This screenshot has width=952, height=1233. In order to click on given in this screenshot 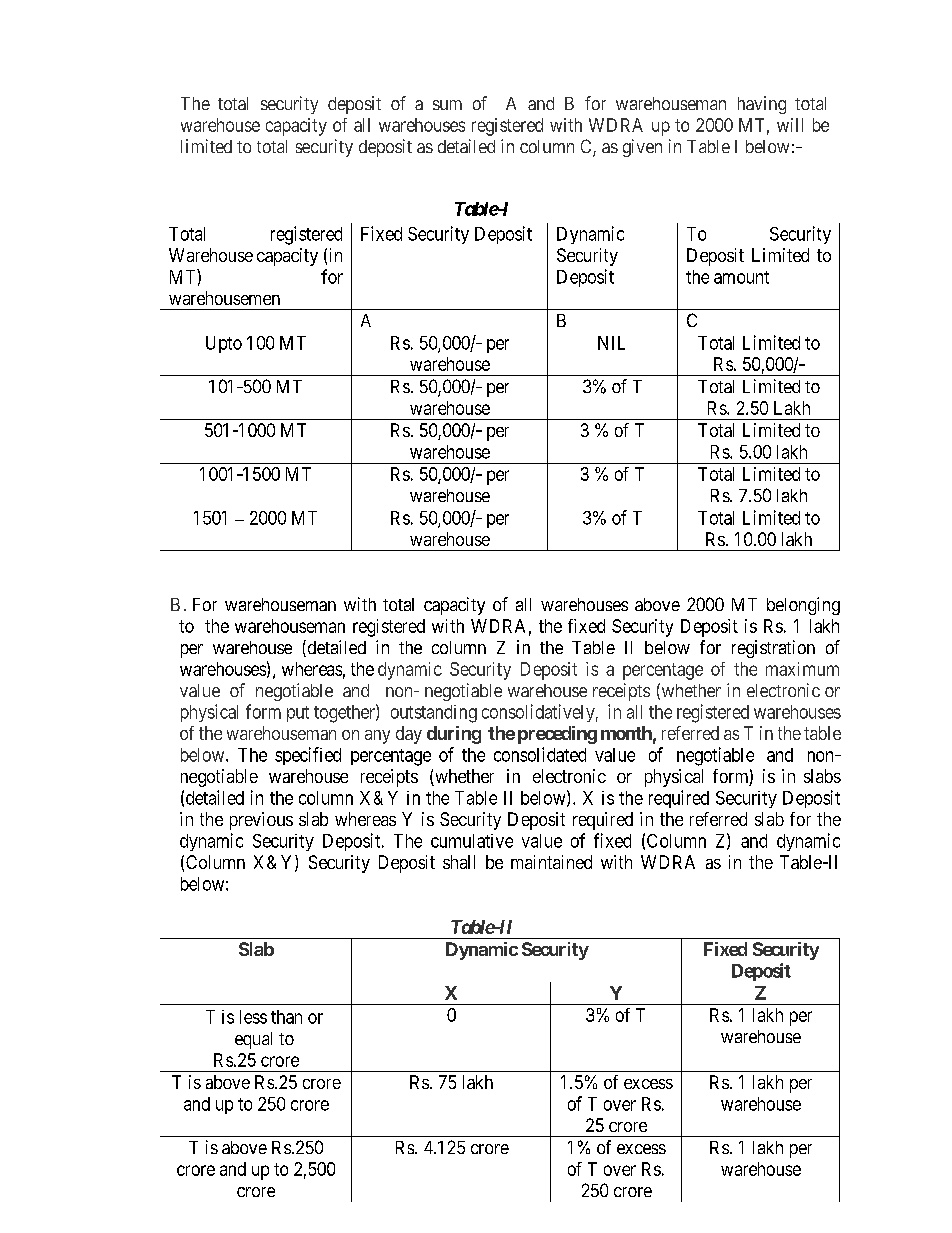, I will do `click(642, 148)`.
